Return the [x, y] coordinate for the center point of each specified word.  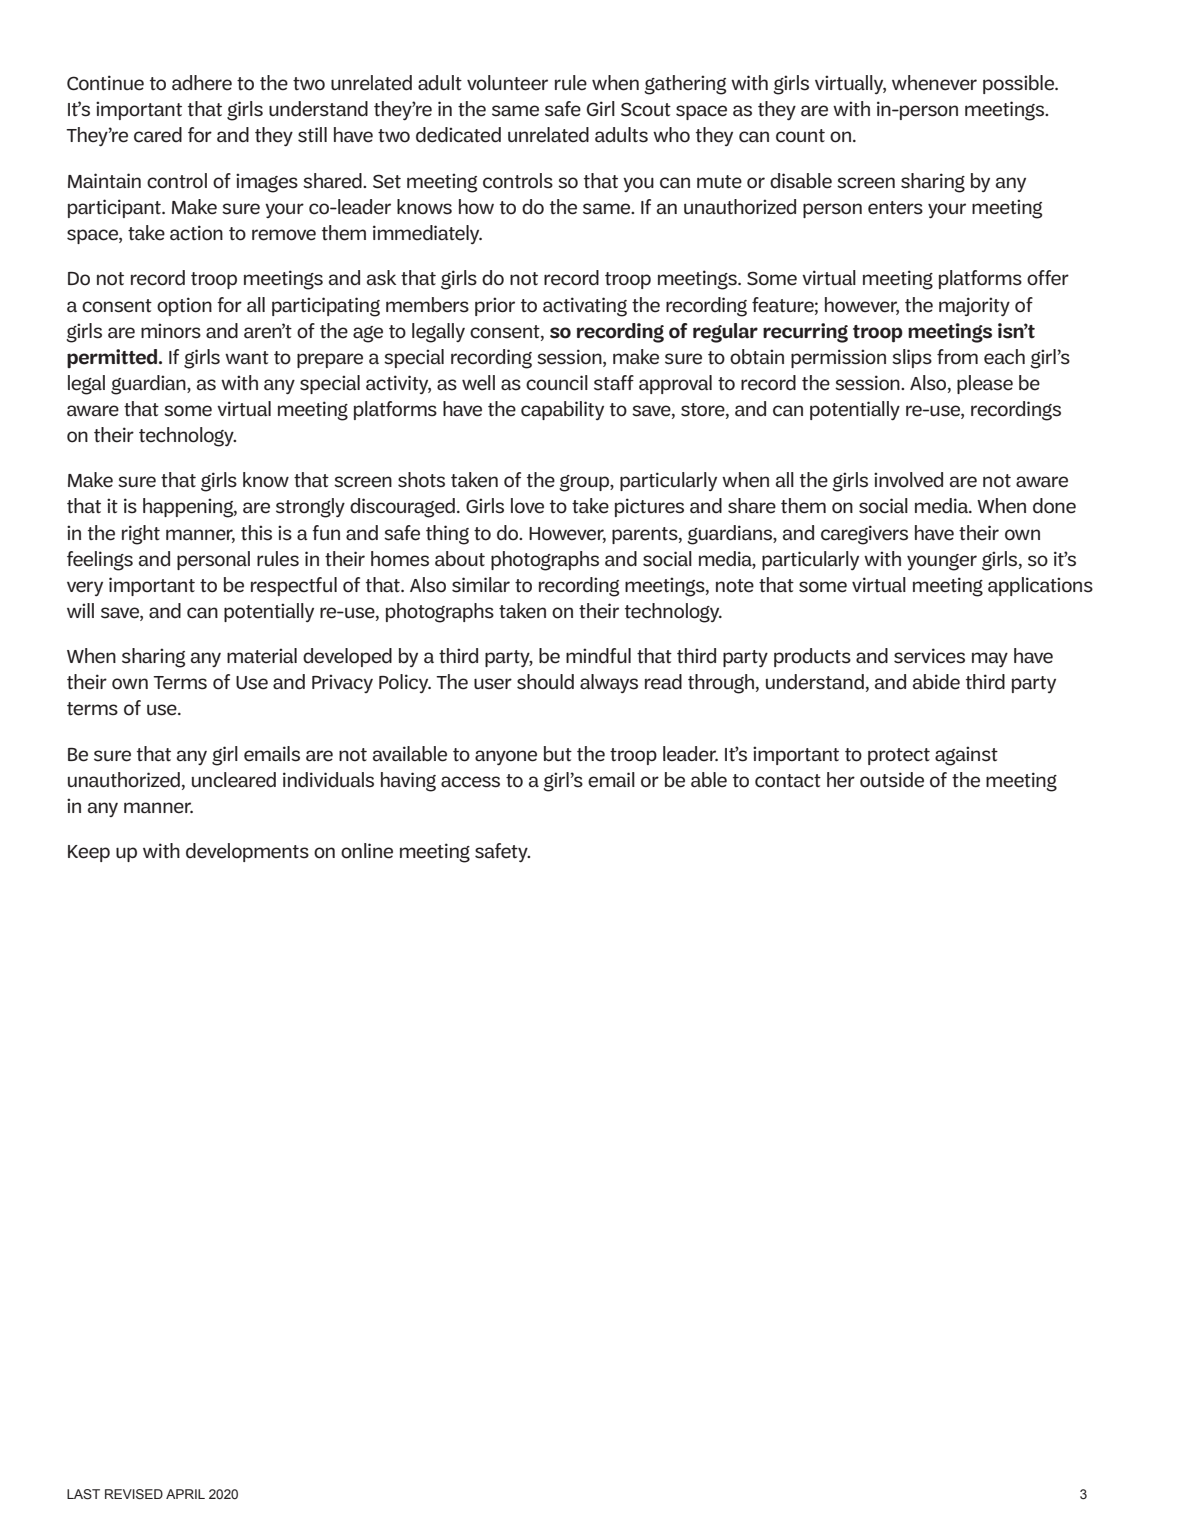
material [262, 656]
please [985, 384]
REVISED [134, 1494]
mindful [598, 656]
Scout [646, 109]
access [470, 782]
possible [1020, 84]
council [557, 383]
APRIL [185, 1494]
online [367, 851]
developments [247, 852]
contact [788, 781]
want [247, 358]
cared [158, 135]
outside [892, 780]
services [929, 656]
